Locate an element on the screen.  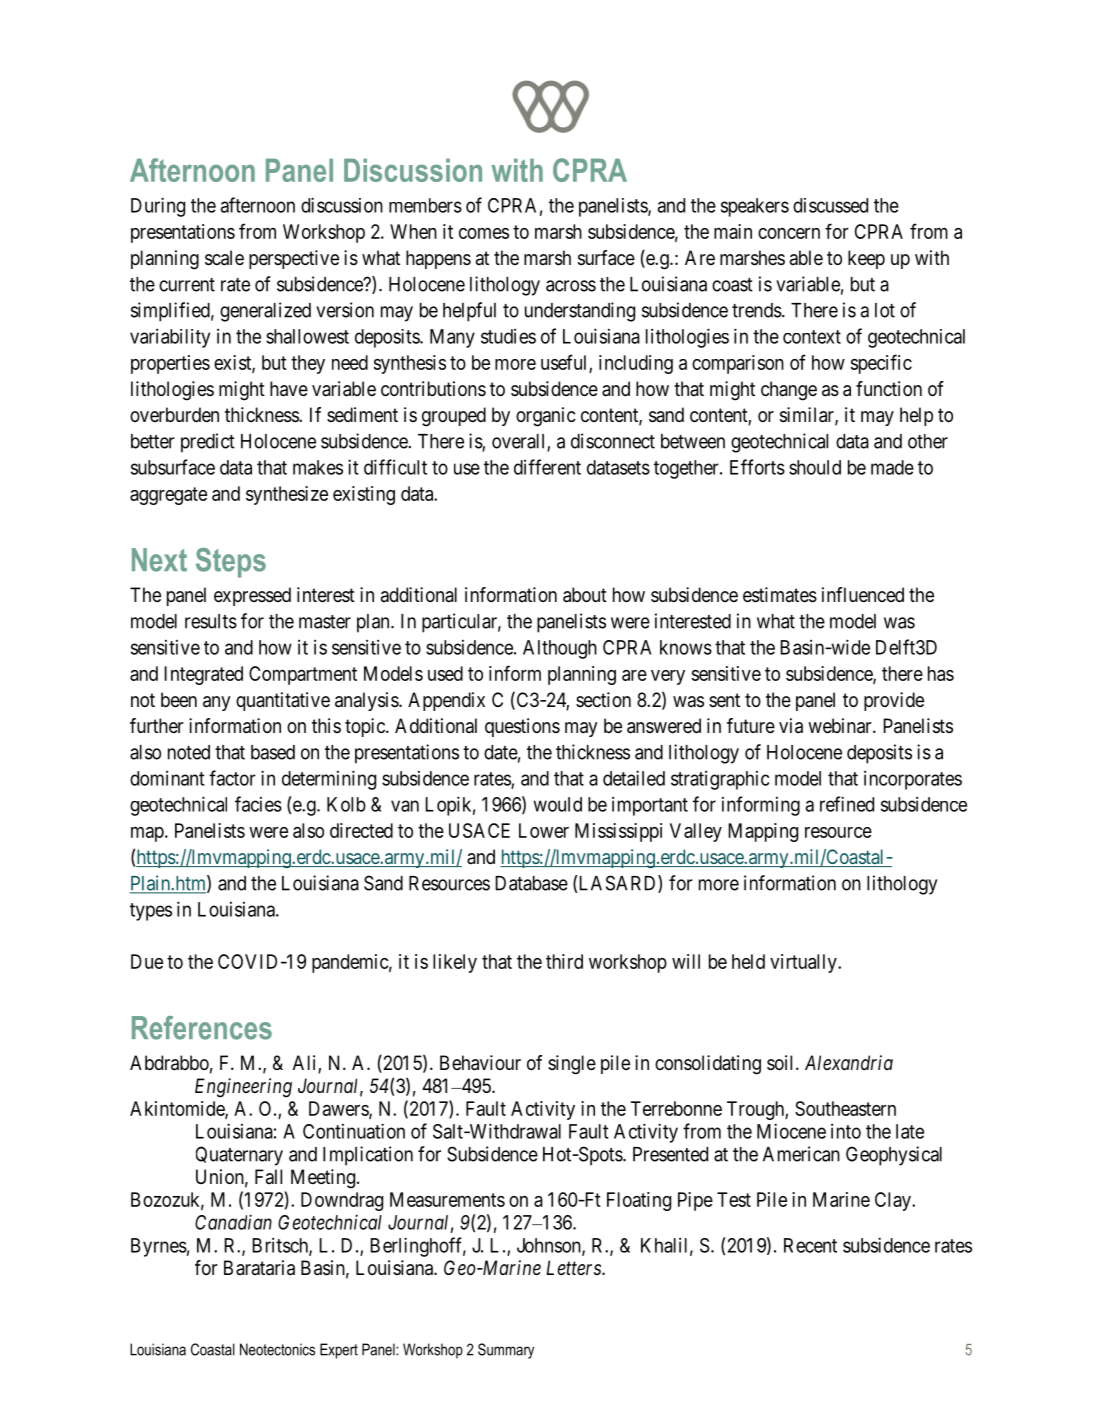
would is located at coordinates (557, 804).
